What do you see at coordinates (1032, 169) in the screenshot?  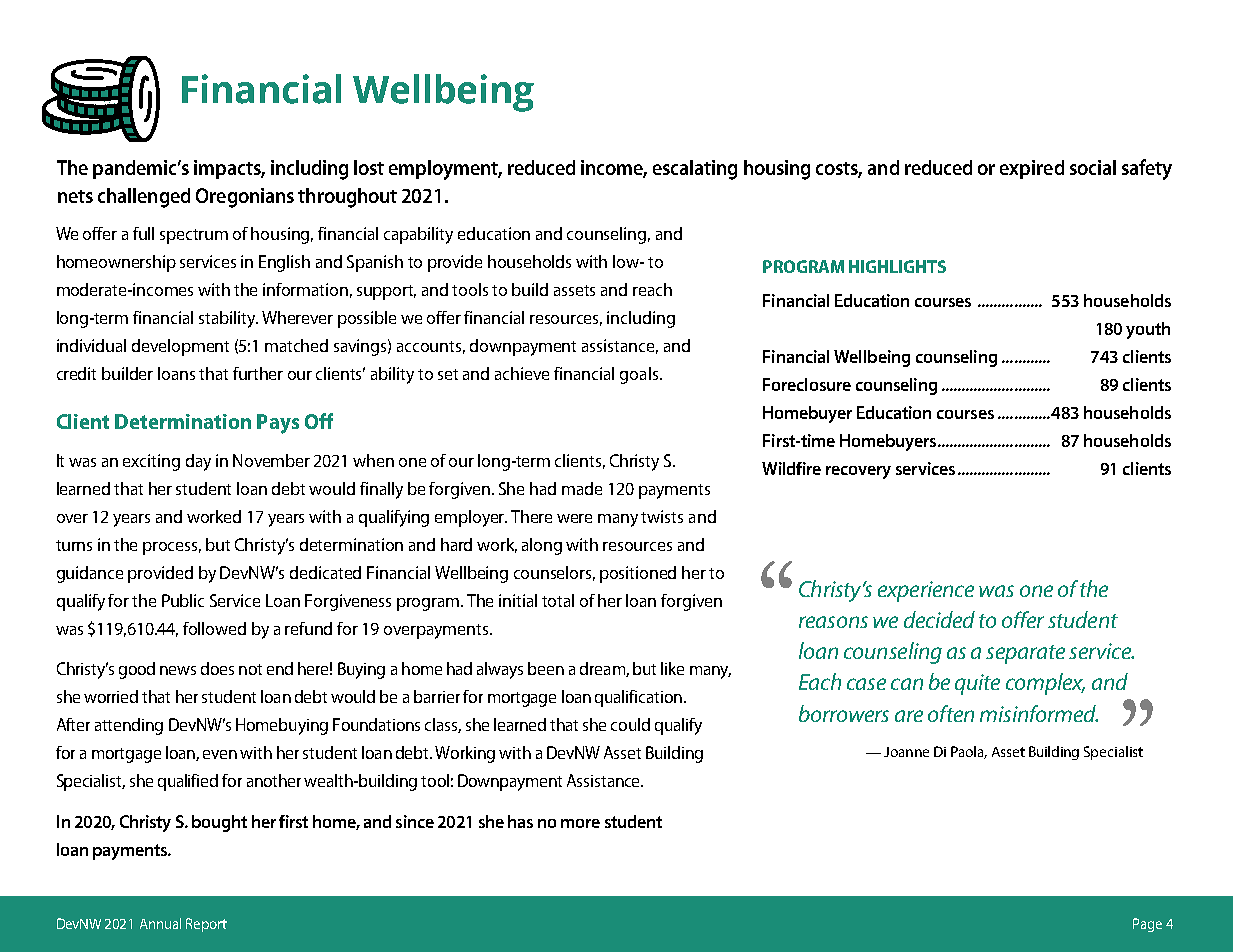 I see `expired` at bounding box center [1032, 169].
